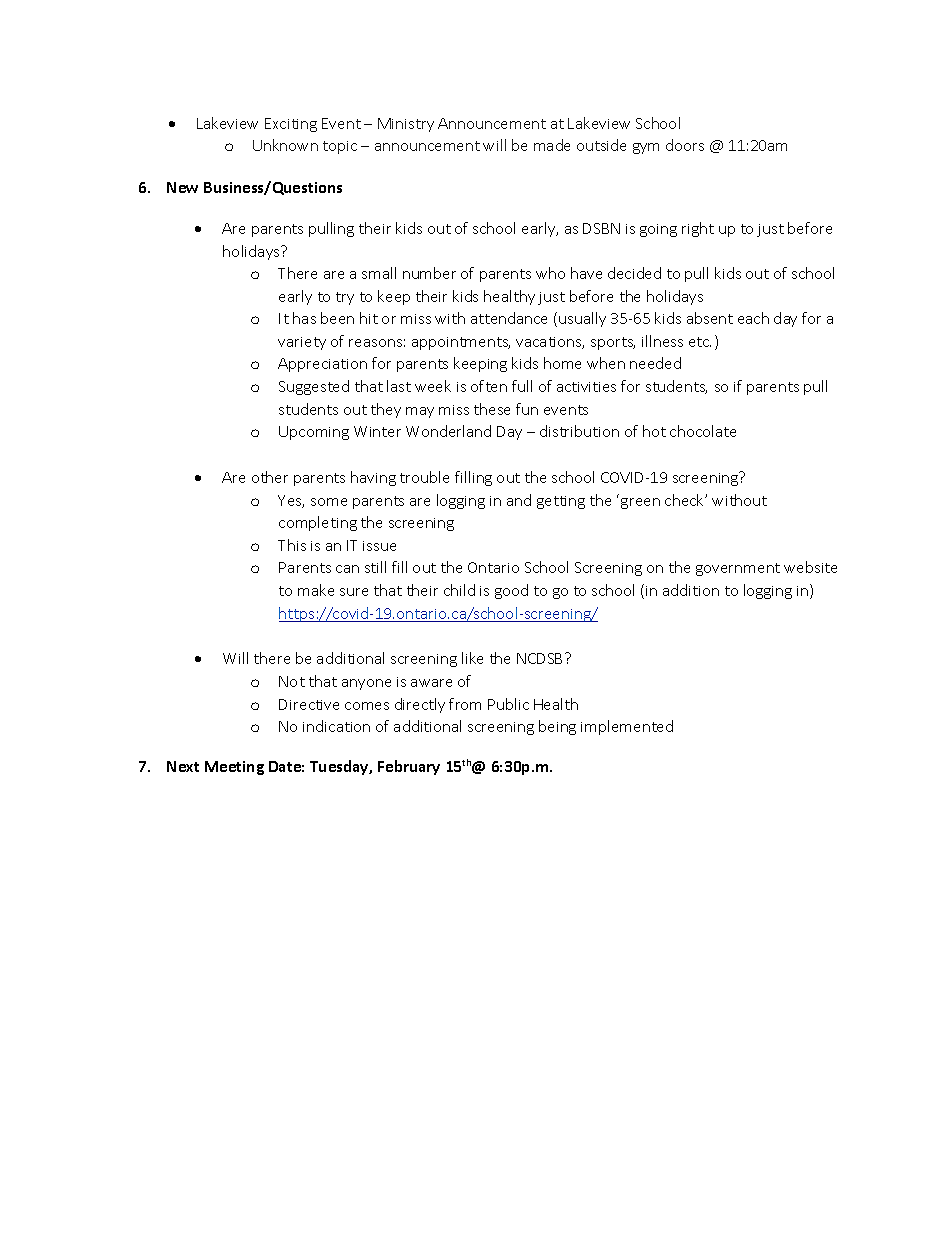  What do you see at coordinates (285, 145) in the page?
I see `Unknown` at bounding box center [285, 145].
